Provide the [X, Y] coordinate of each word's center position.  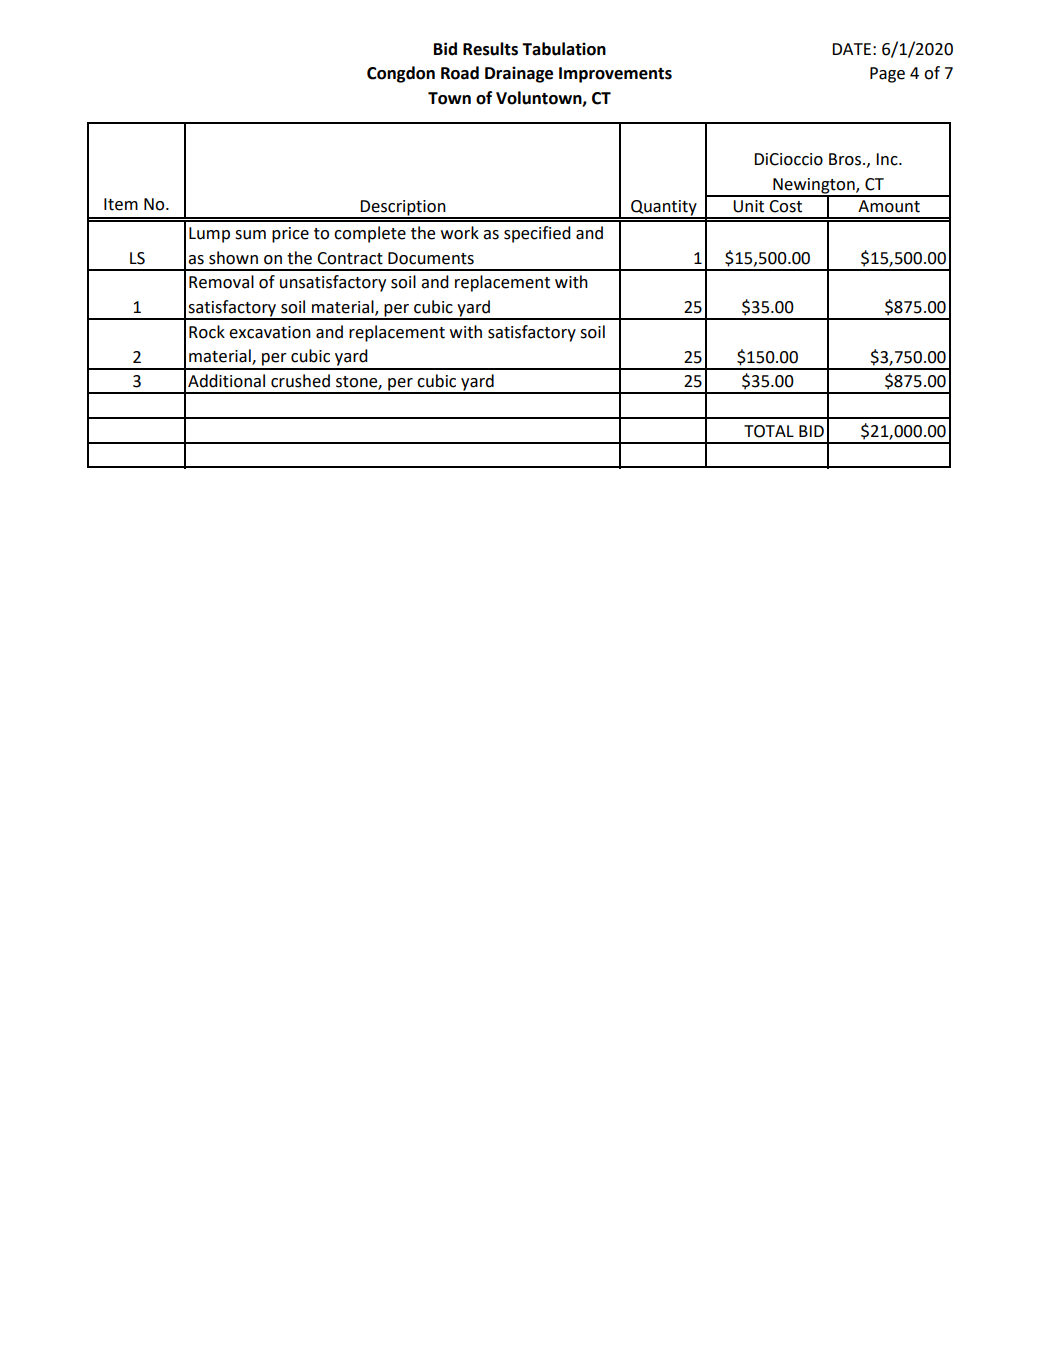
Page [887, 75]
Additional [226, 381]
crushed [300, 381]
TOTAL [769, 431]
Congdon [401, 74]
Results [490, 49]
